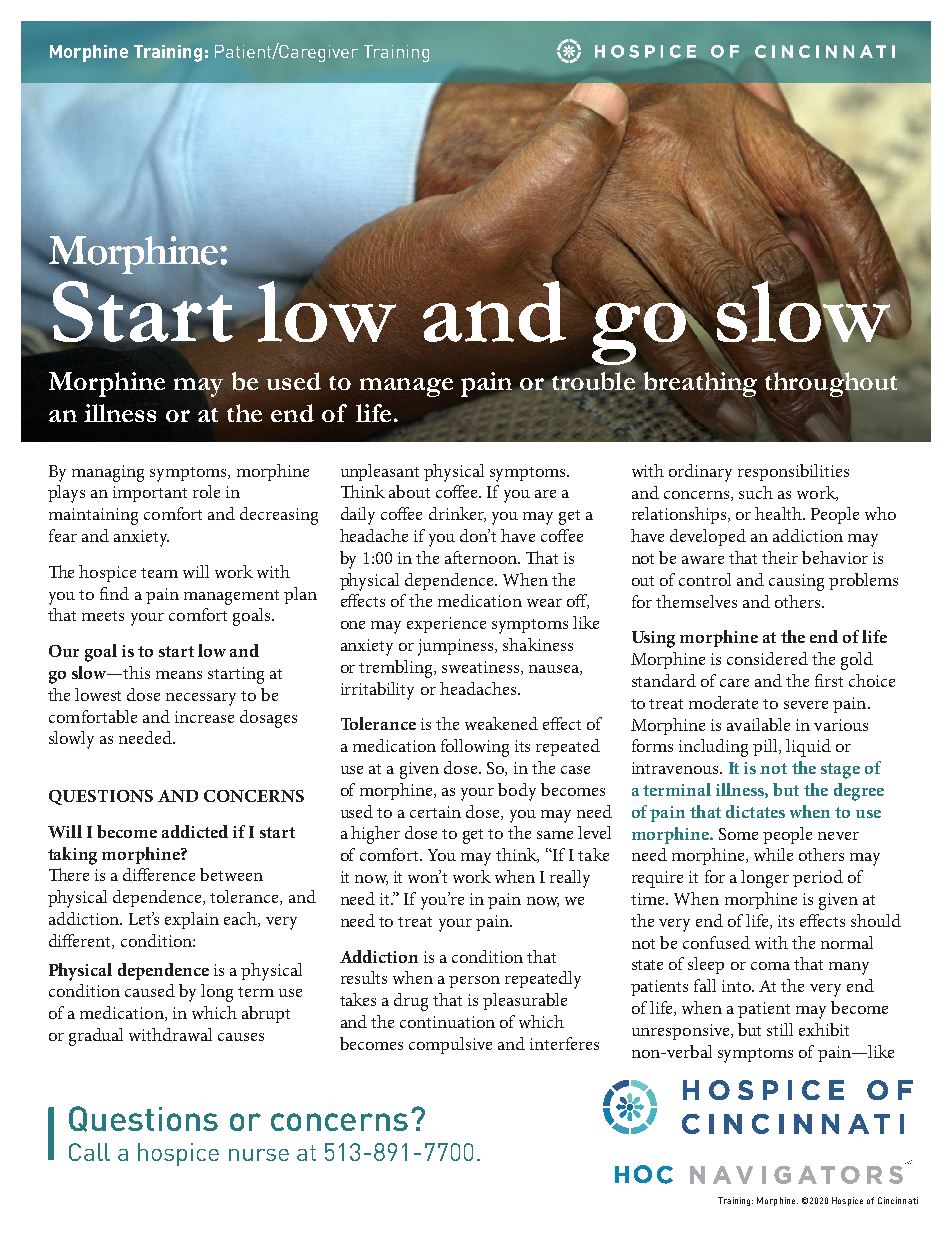  What do you see at coordinates (517, 792) in the screenshot?
I see `body` at bounding box center [517, 792].
